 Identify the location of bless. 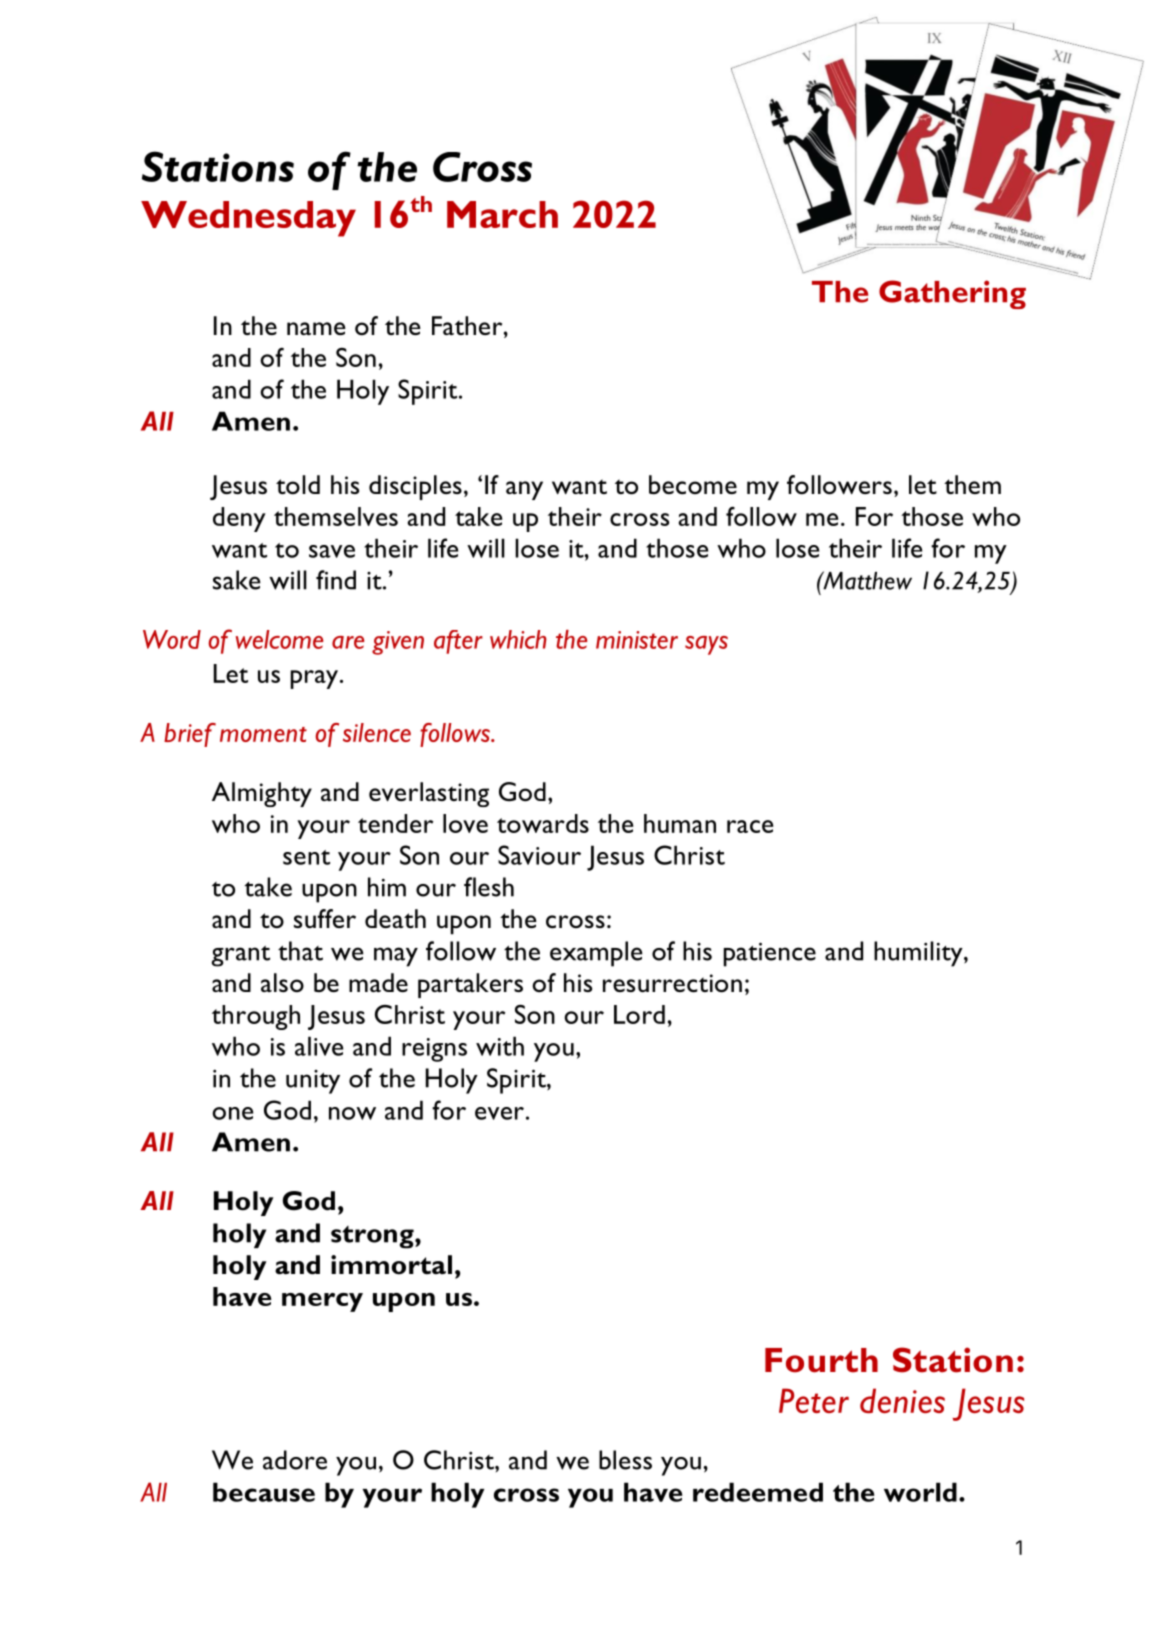
(625, 1460).
